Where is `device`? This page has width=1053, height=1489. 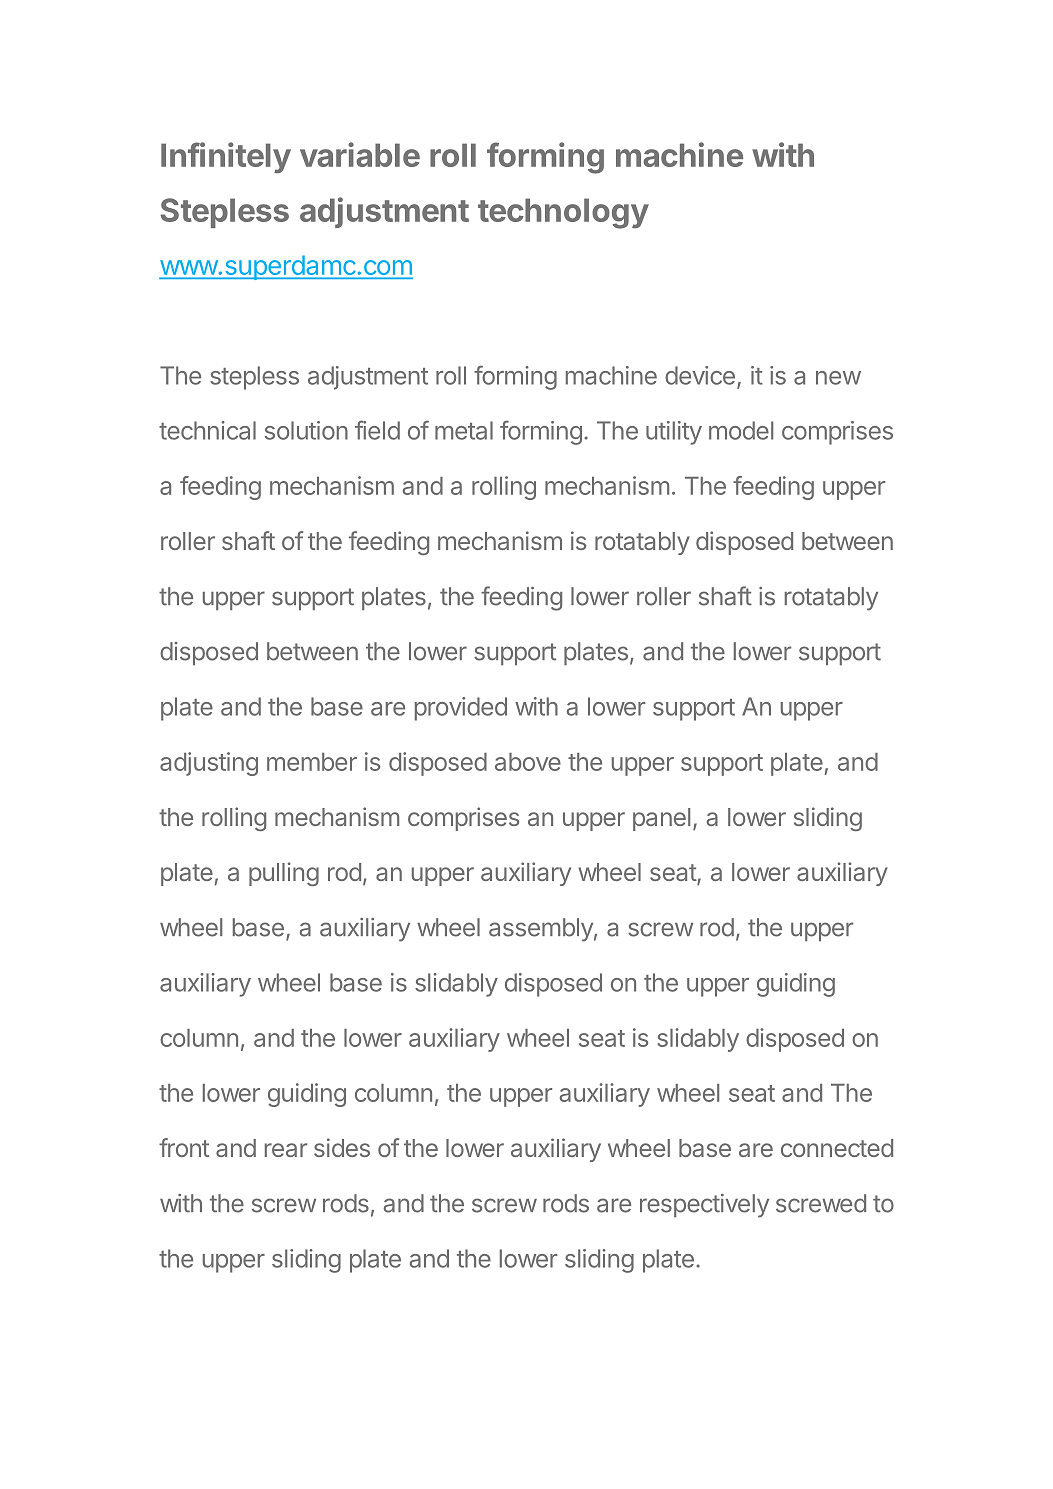
device is located at coordinates (700, 375).
